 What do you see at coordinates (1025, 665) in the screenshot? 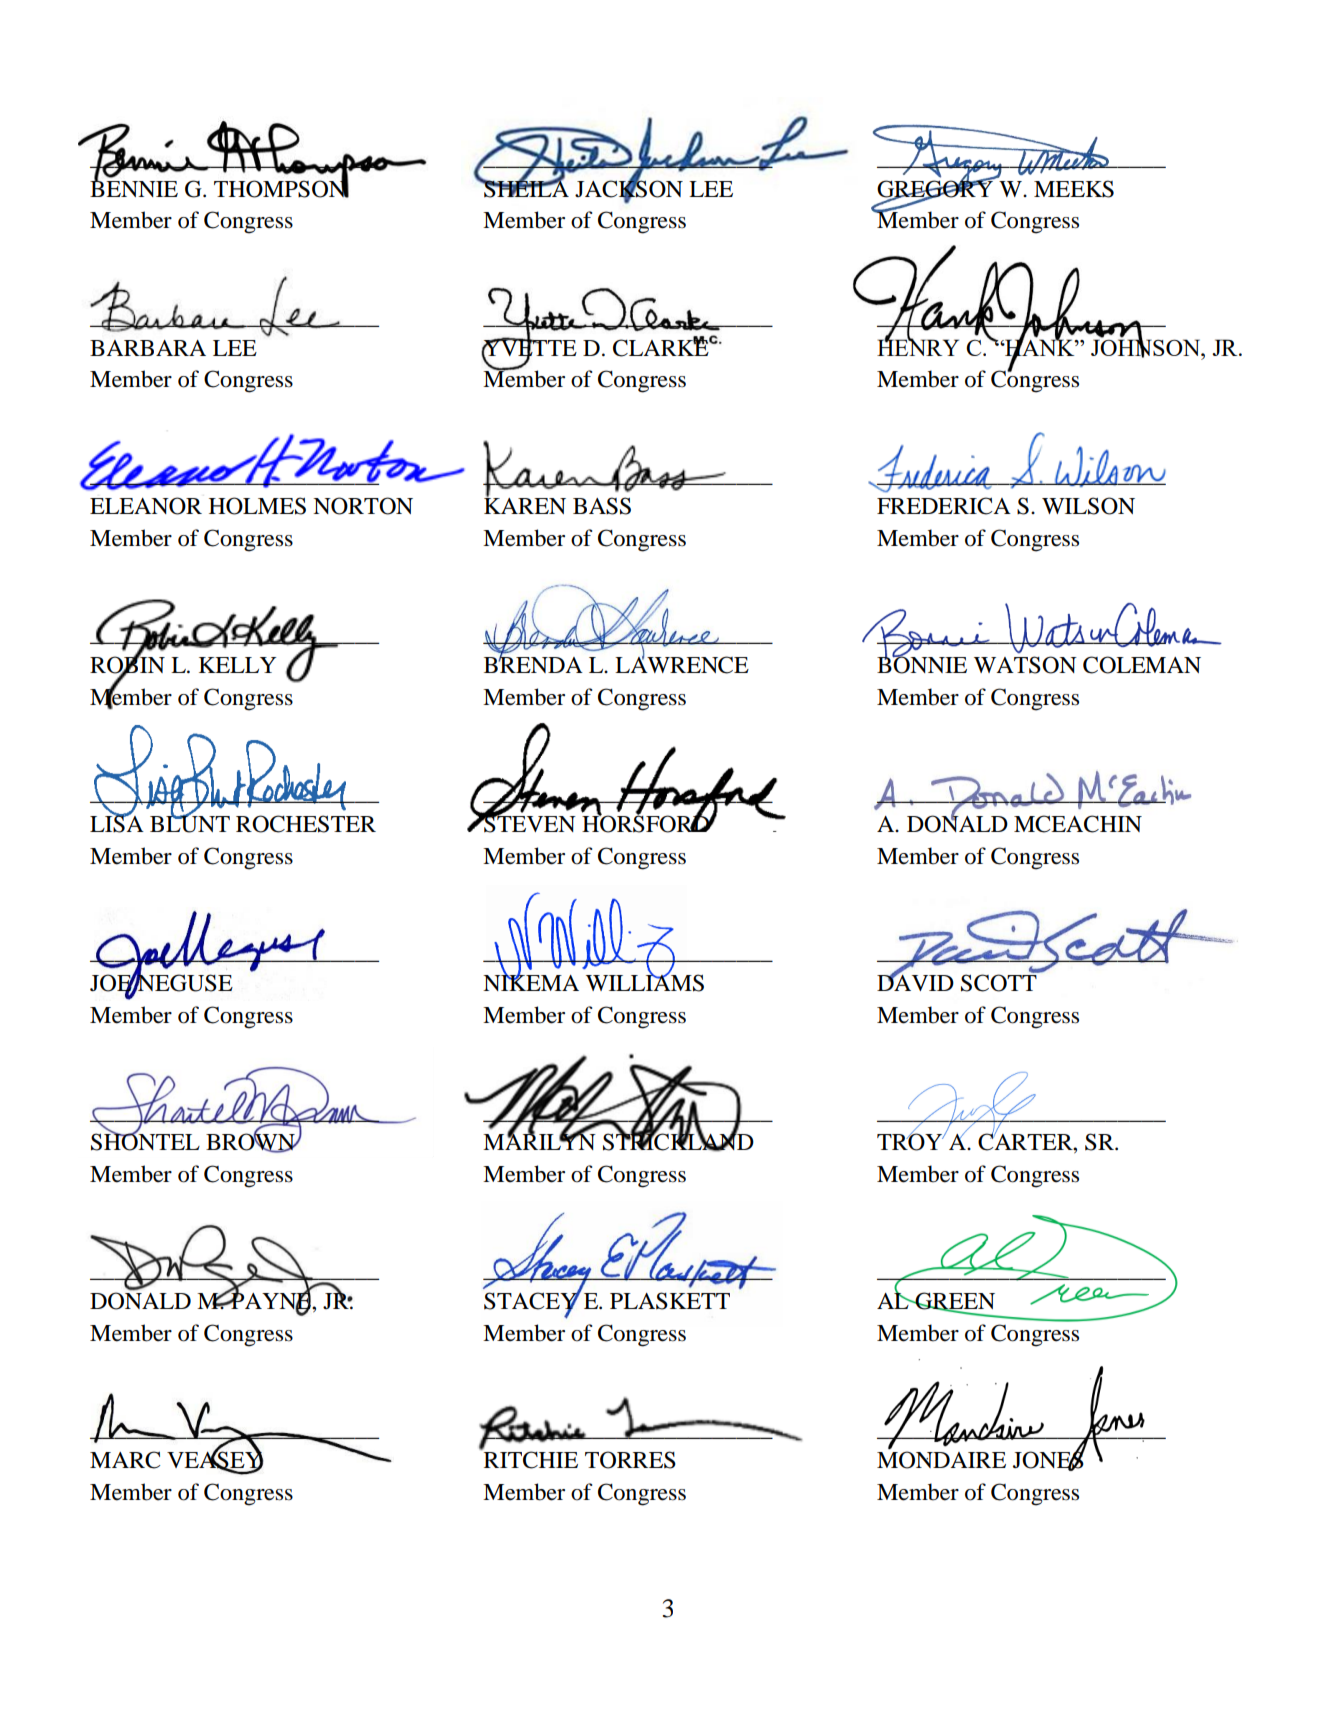
I see `WATSON` at bounding box center [1025, 665].
